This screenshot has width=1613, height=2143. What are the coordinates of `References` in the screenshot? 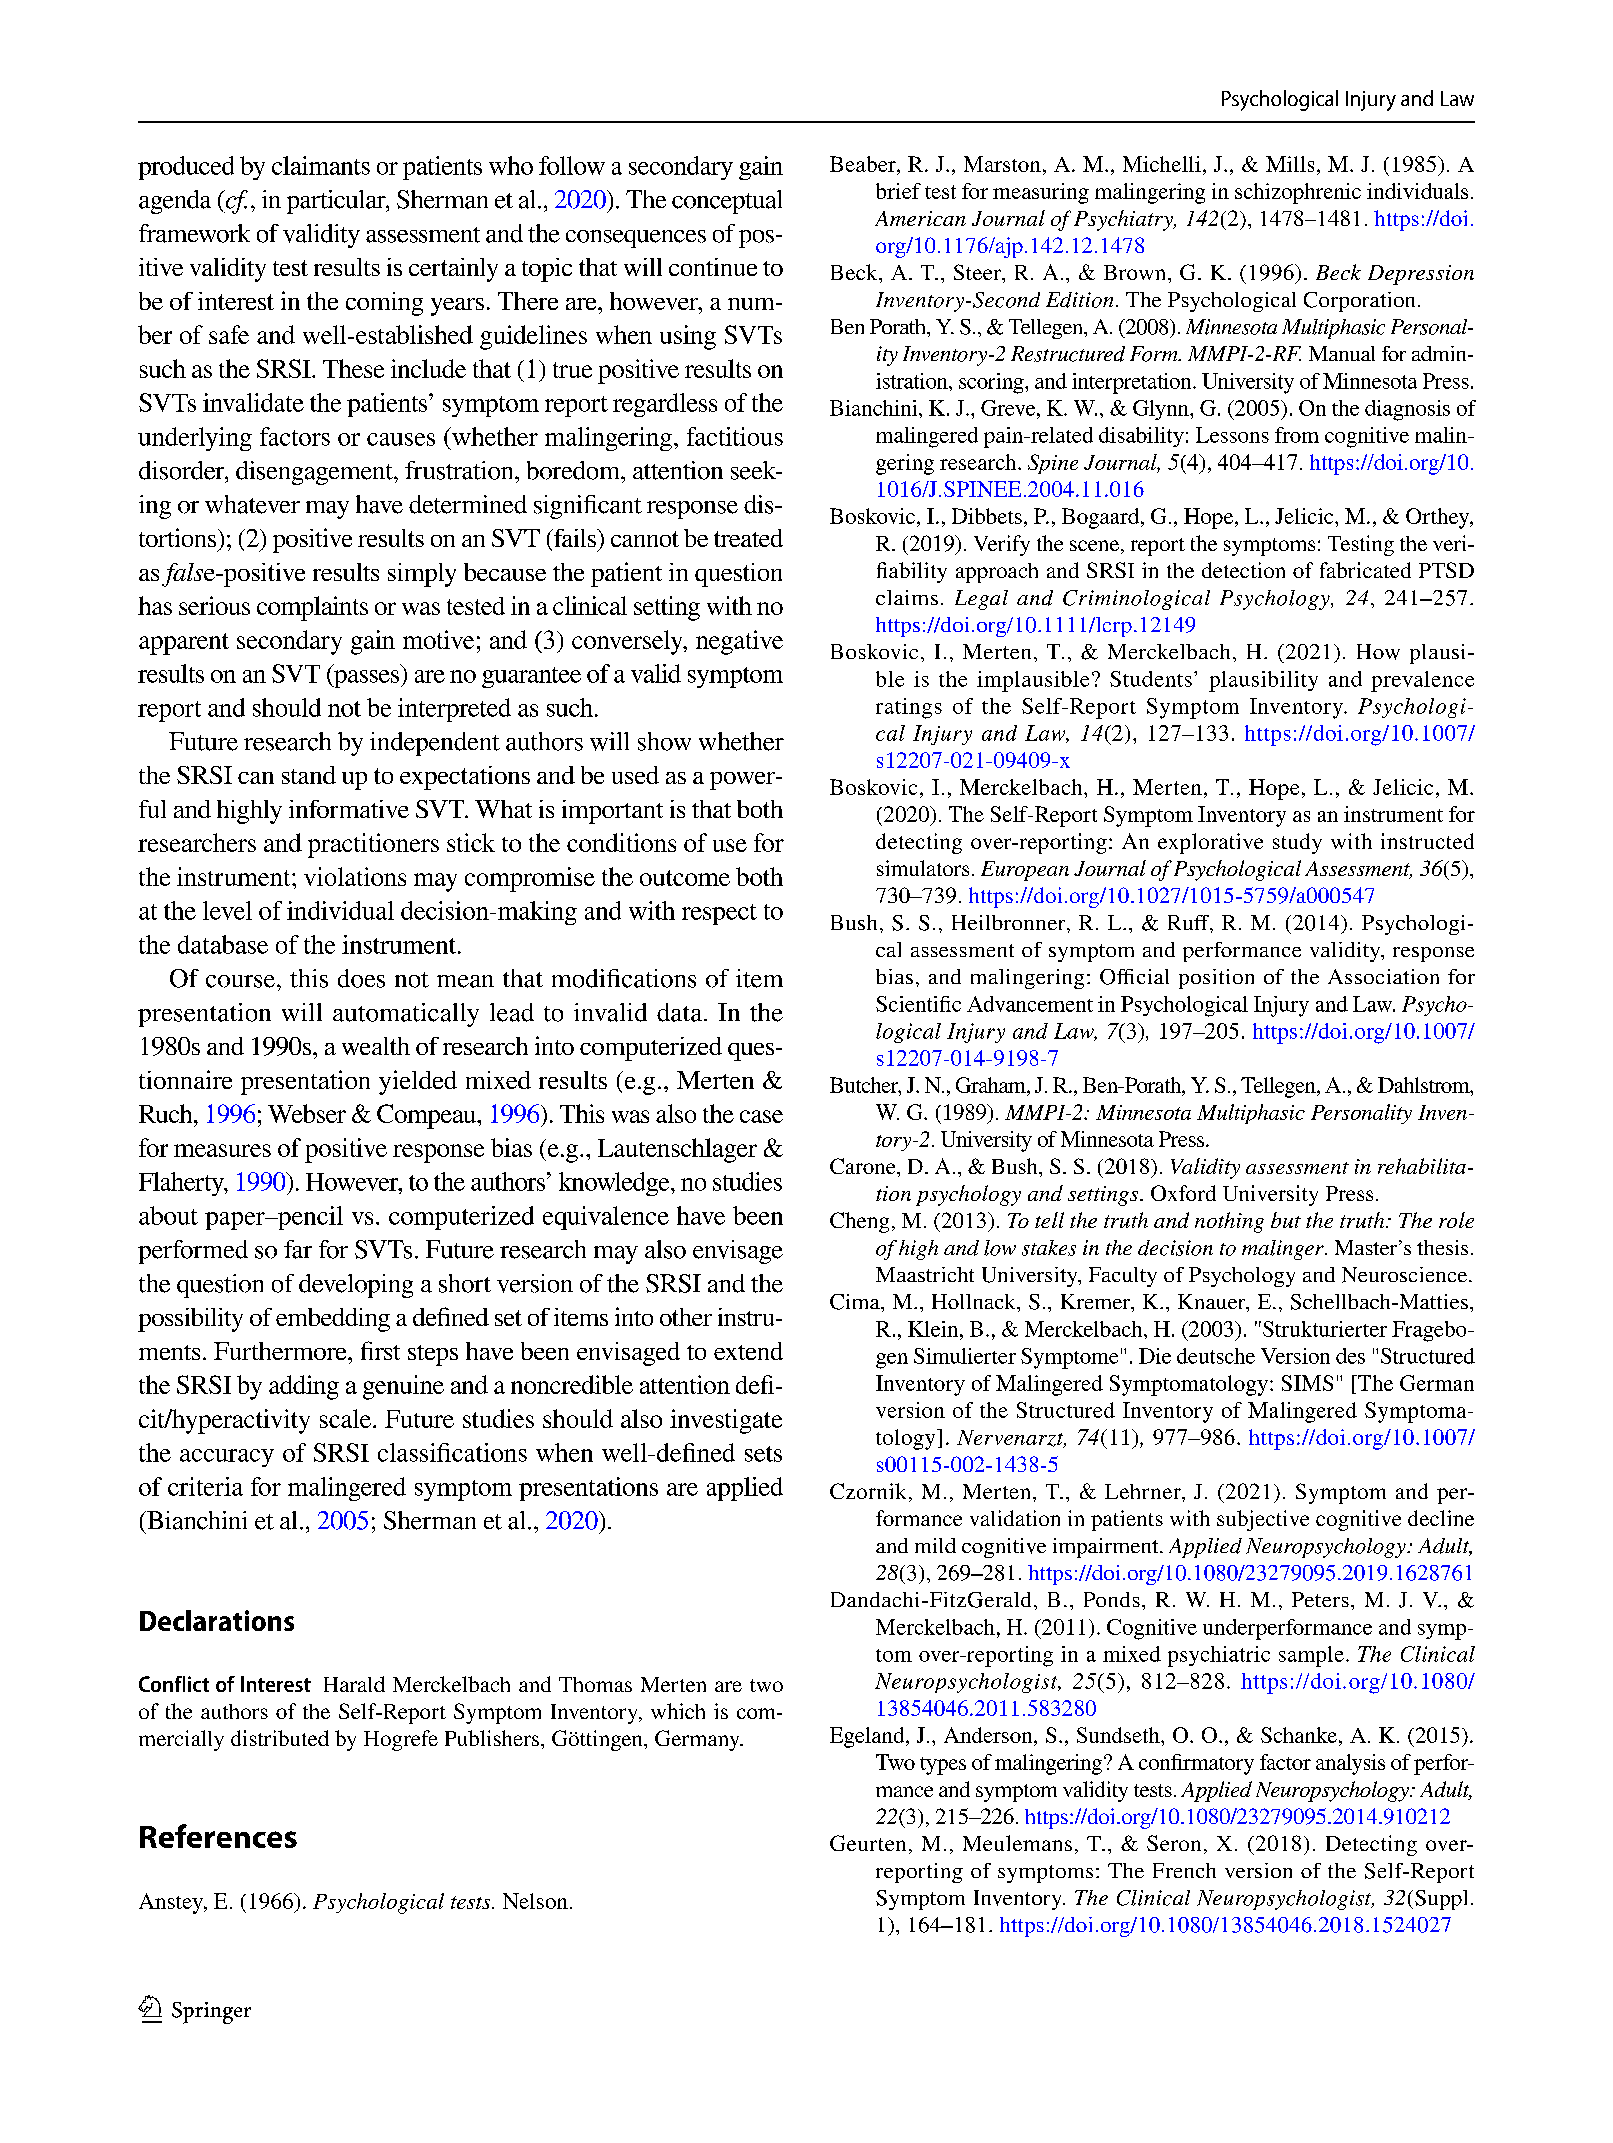 It's located at (218, 1836).
